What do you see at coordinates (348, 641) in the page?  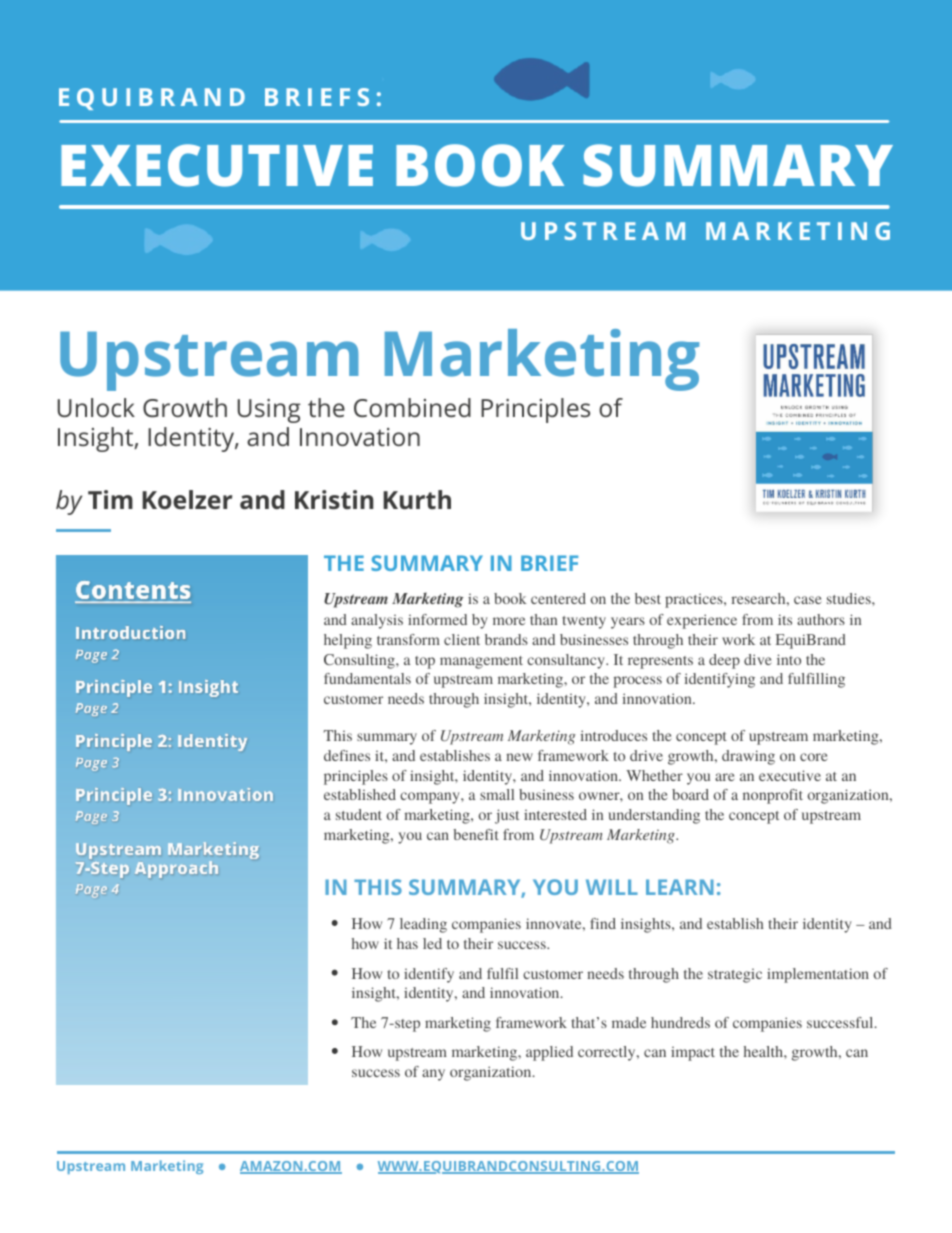 I see `helping` at bounding box center [348, 641].
